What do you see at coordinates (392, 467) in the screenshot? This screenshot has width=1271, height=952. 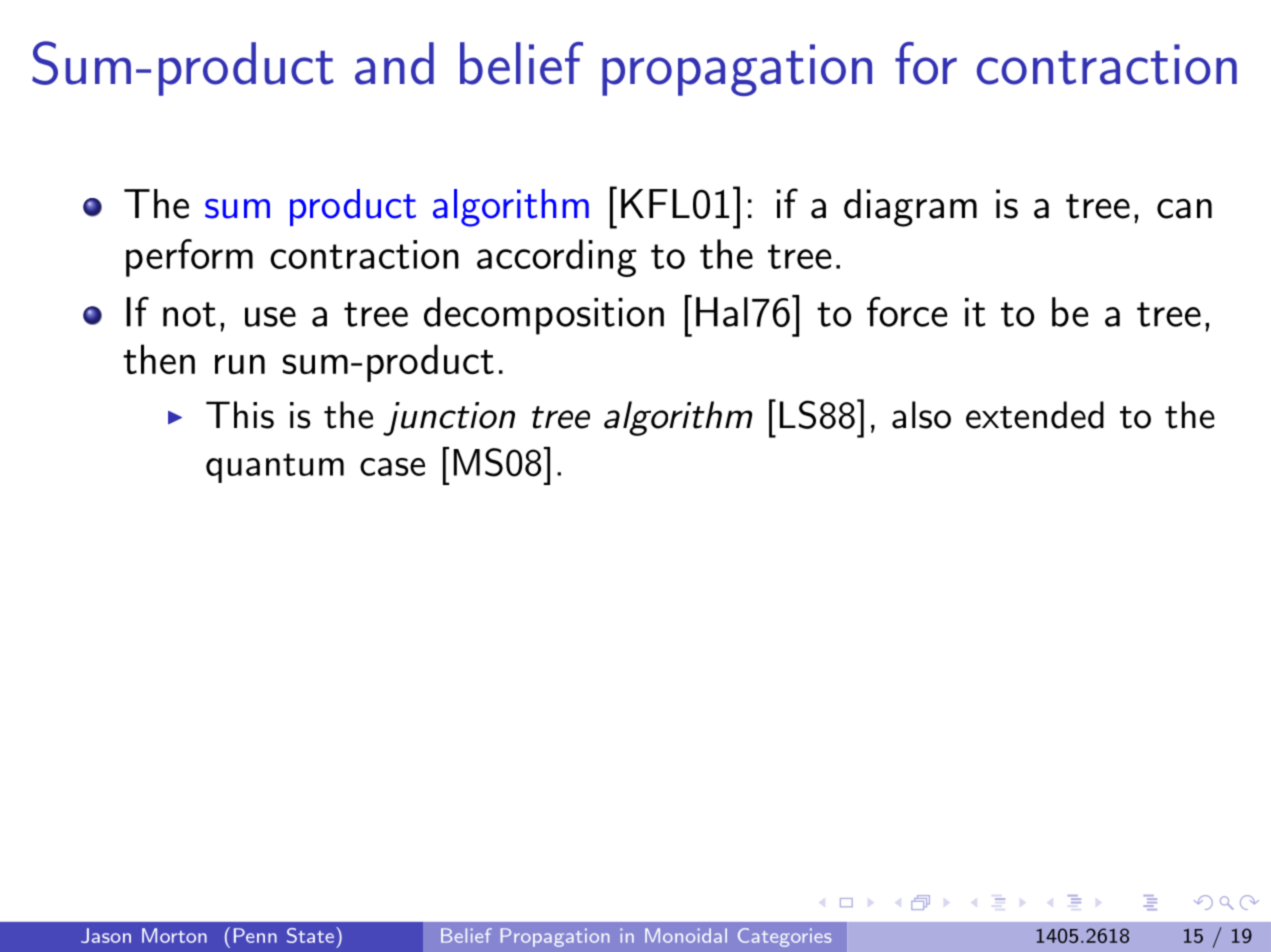 I see `case` at bounding box center [392, 467].
